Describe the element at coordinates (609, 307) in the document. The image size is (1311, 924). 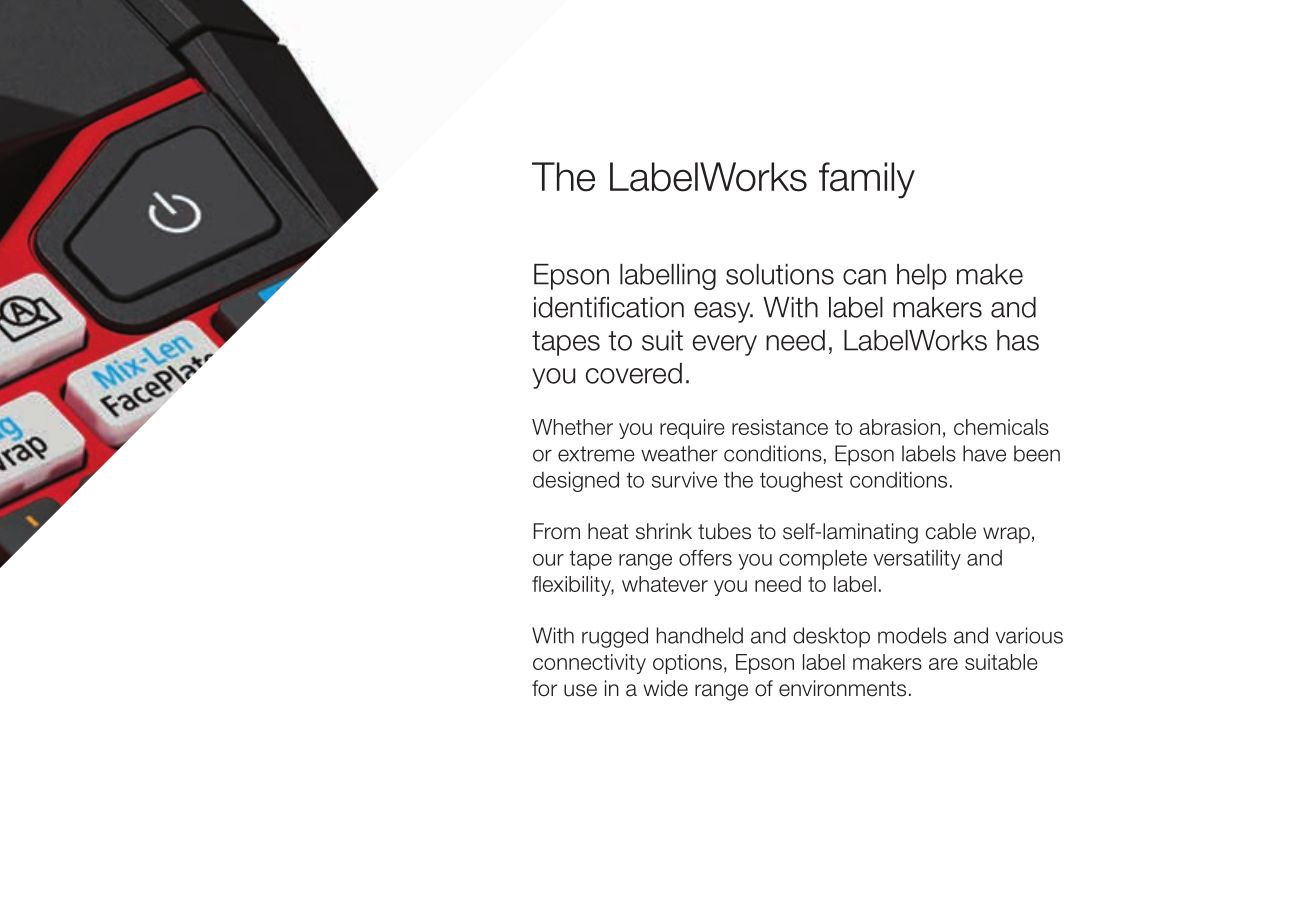
I see `identification` at that location.
